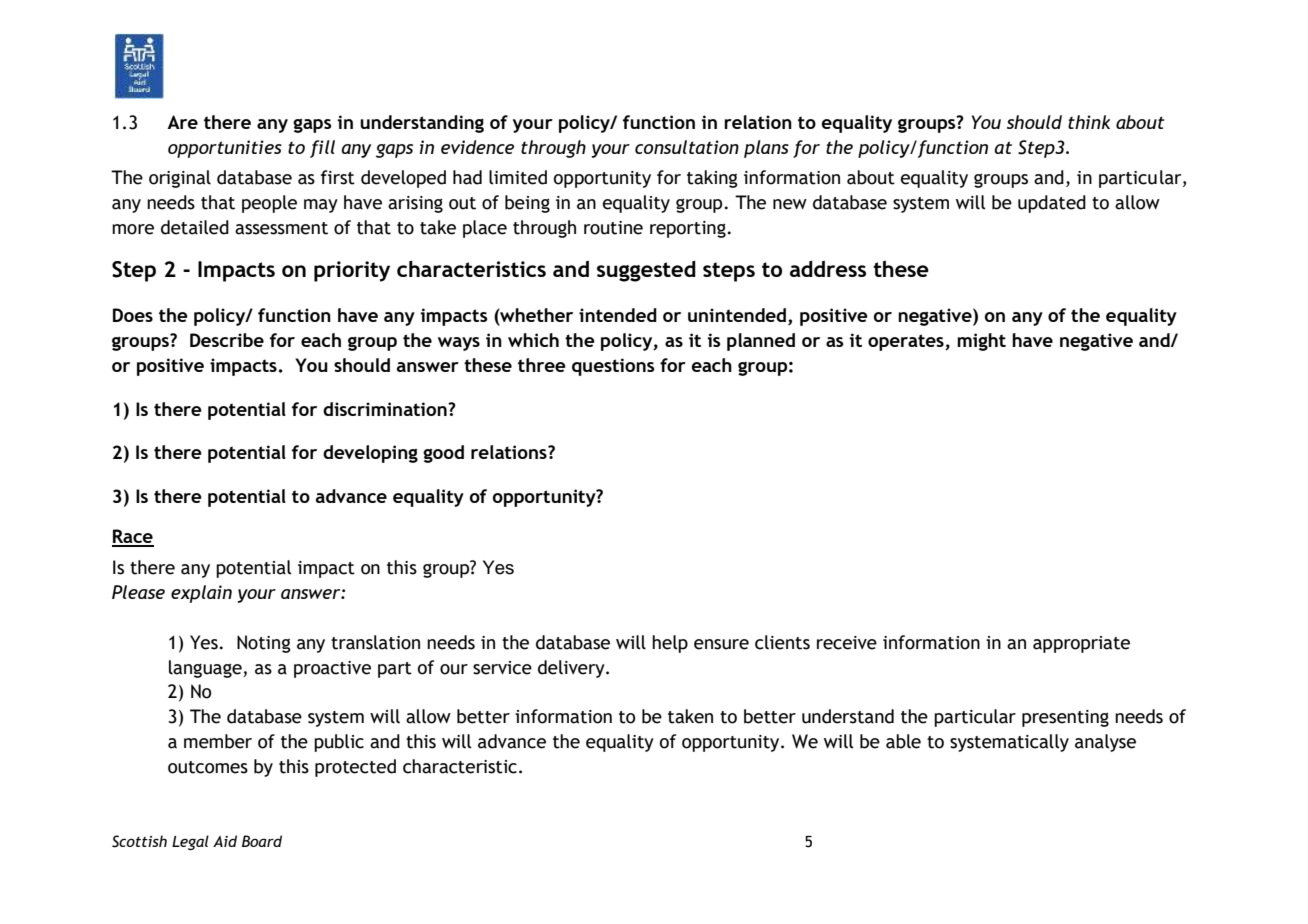 Image resolution: width=1308 pixels, height=924 pixels. Describe the element at coordinates (443, 454) in the screenshot. I see `good` at that location.
